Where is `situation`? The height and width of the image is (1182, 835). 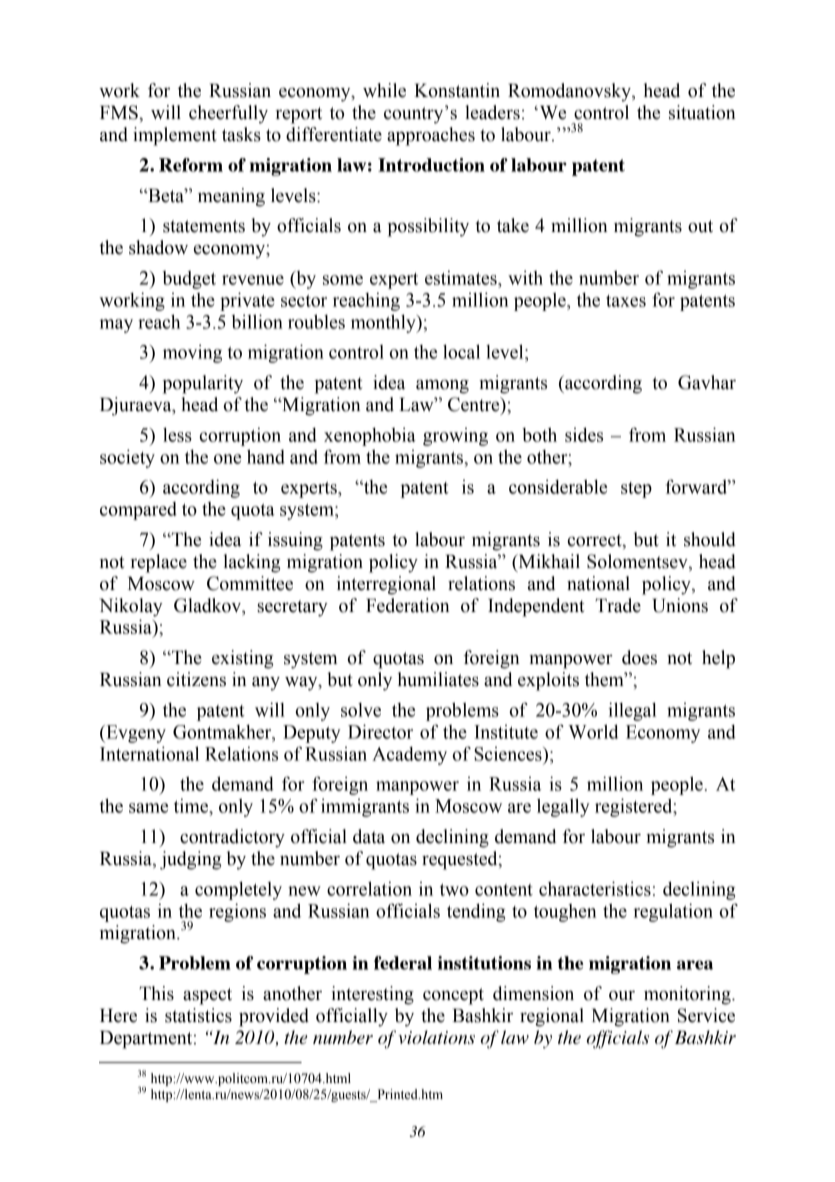
situation is located at coordinates (702, 112).
